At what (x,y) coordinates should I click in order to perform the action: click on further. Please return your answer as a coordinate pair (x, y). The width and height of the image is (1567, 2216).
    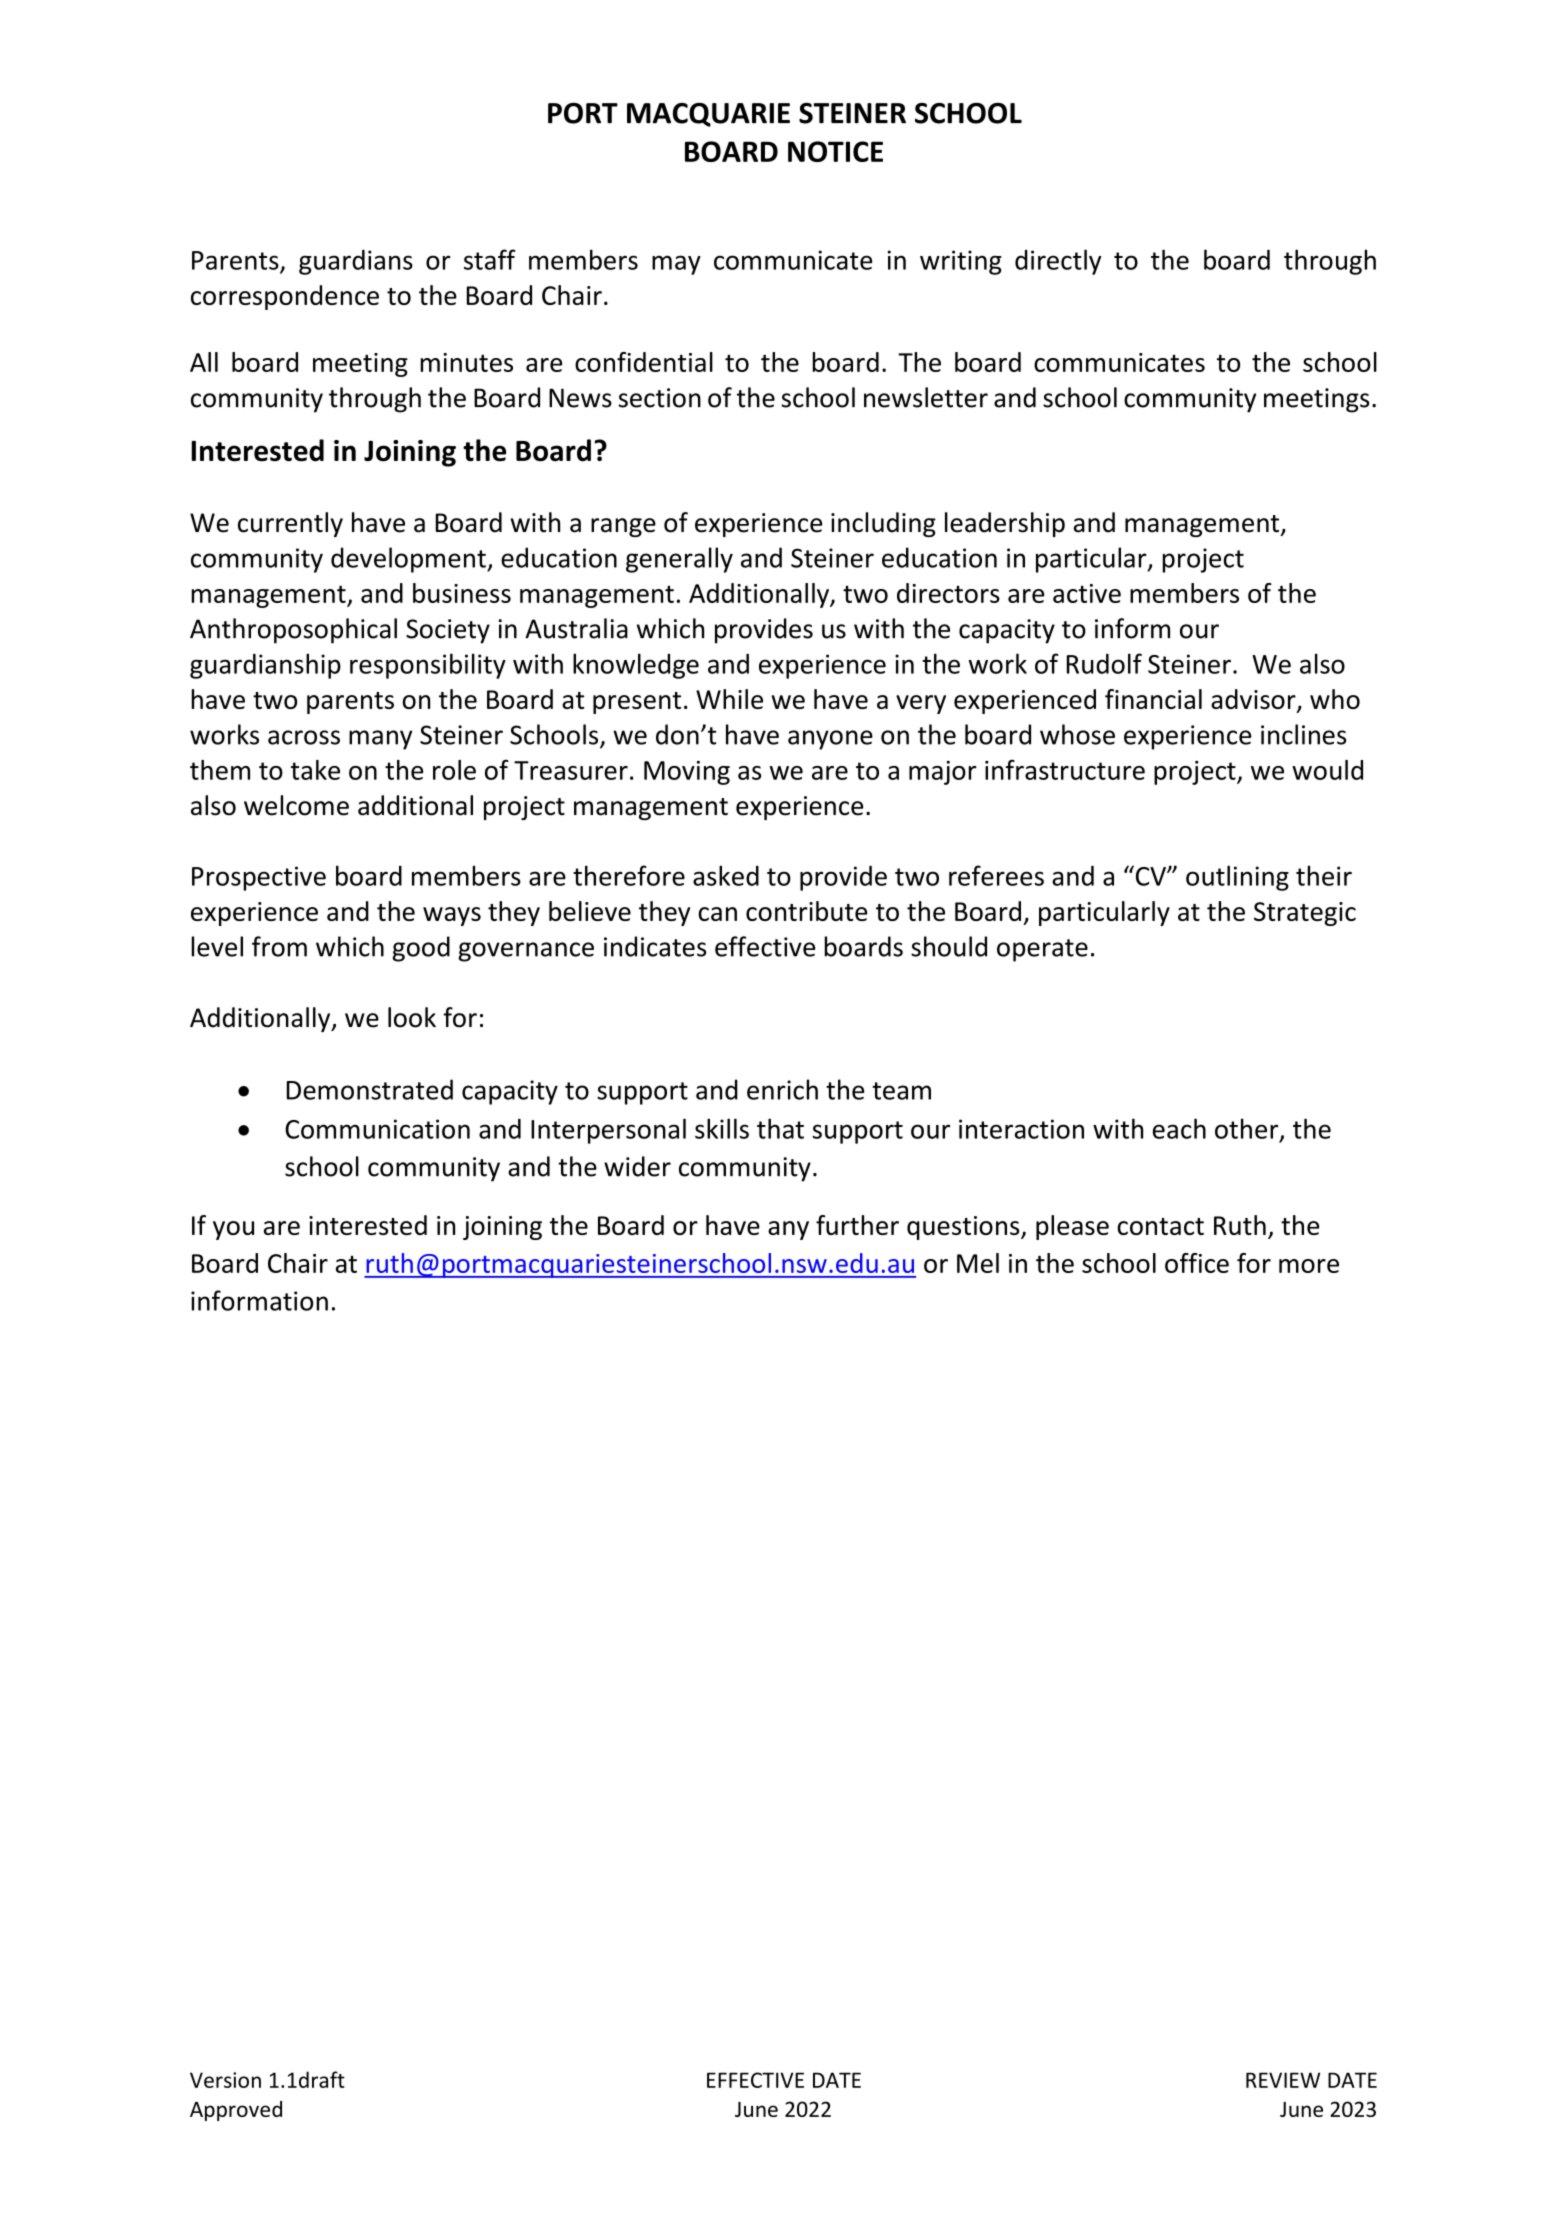
    Looking at the image, I should click on (857, 1225).
